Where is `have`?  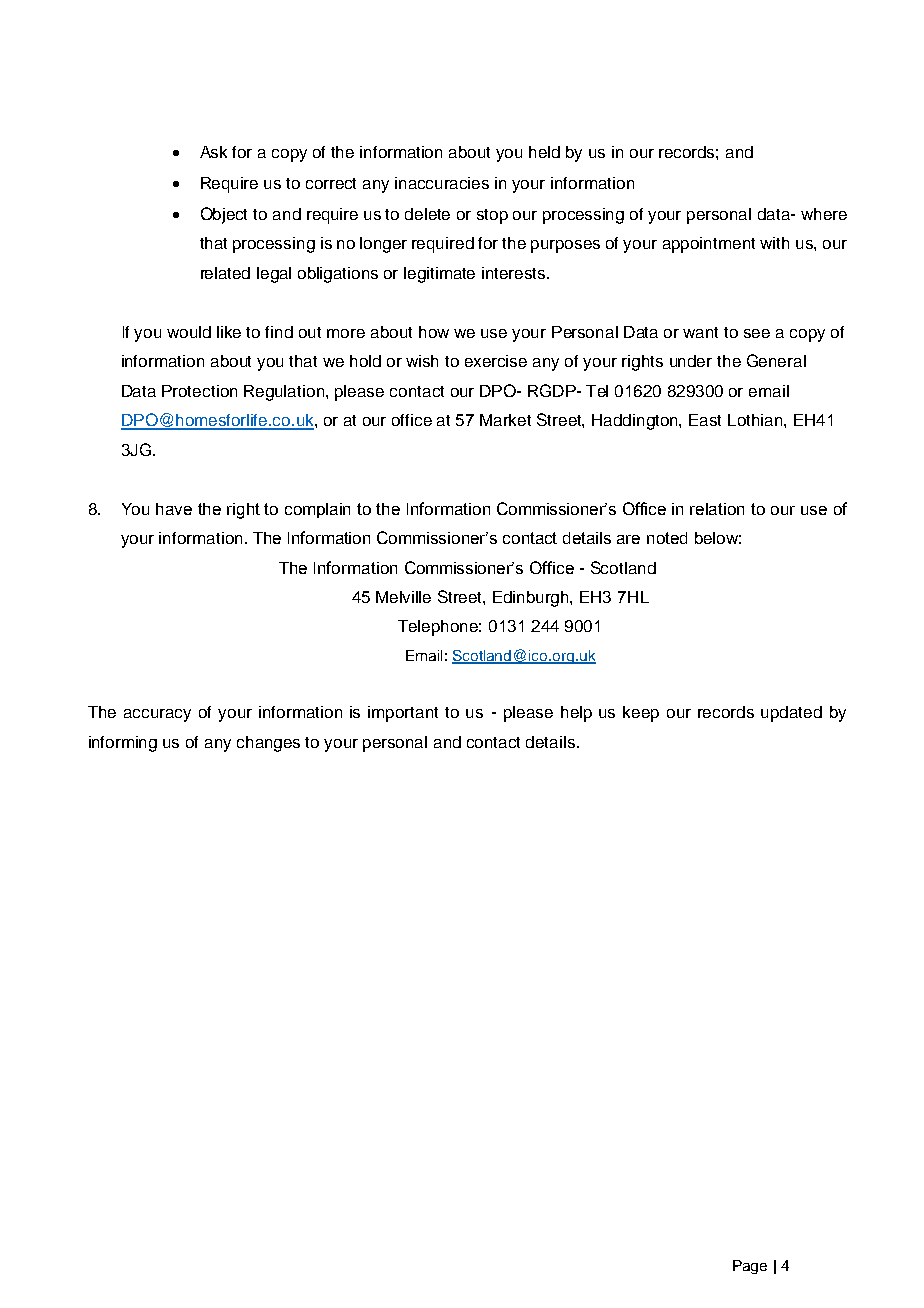
have is located at coordinates (174, 509).
